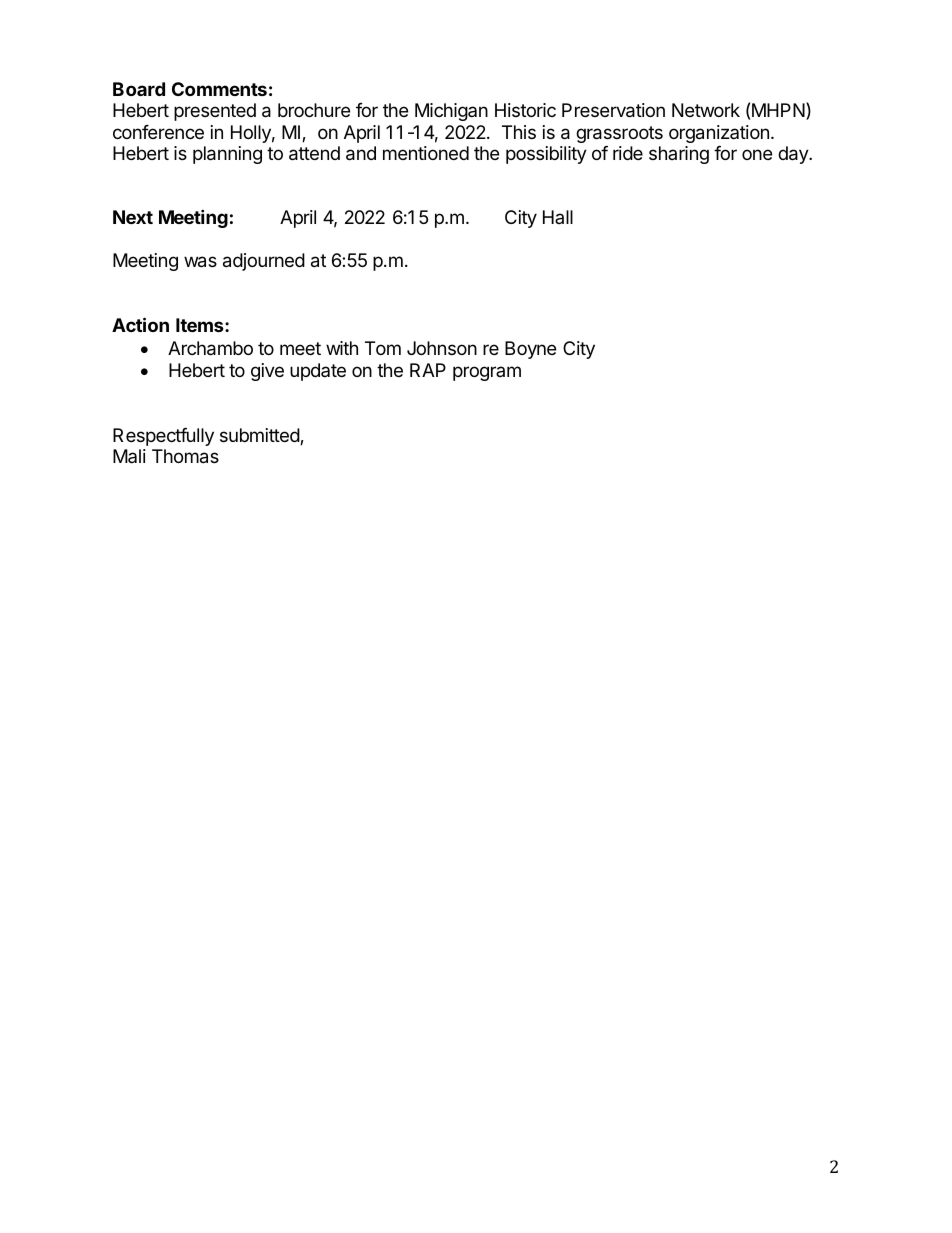 This image has width=952, height=1233. Describe the element at coordinates (227, 155) in the image. I see `planning` at that location.
